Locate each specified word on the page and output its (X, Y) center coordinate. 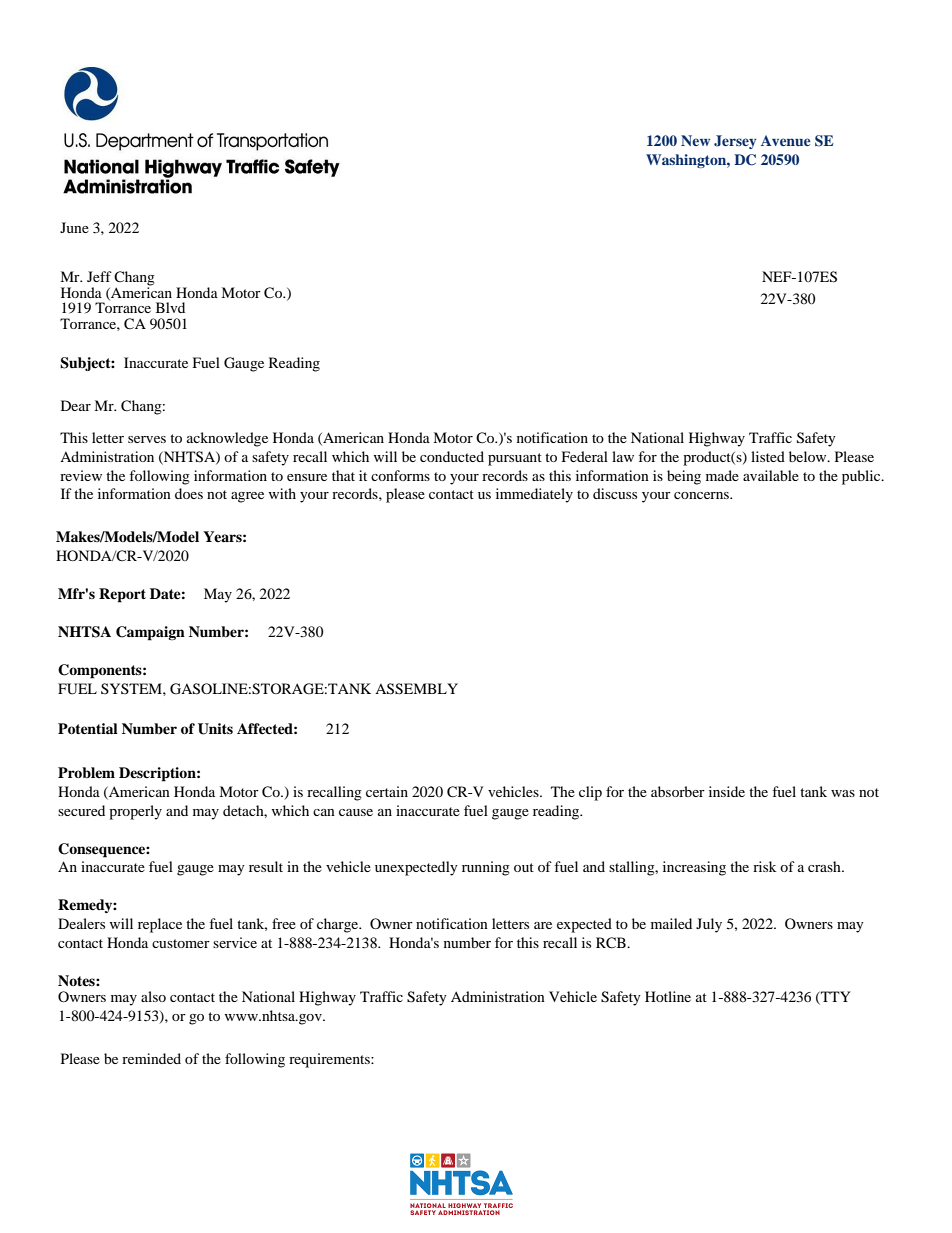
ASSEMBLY (416, 689)
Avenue (786, 140)
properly (135, 812)
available (771, 475)
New (695, 140)
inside (727, 791)
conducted (452, 456)
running (486, 868)
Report (122, 595)
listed (768, 456)
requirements (330, 1060)
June (74, 227)
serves (147, 439)
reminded (151, 1058)
